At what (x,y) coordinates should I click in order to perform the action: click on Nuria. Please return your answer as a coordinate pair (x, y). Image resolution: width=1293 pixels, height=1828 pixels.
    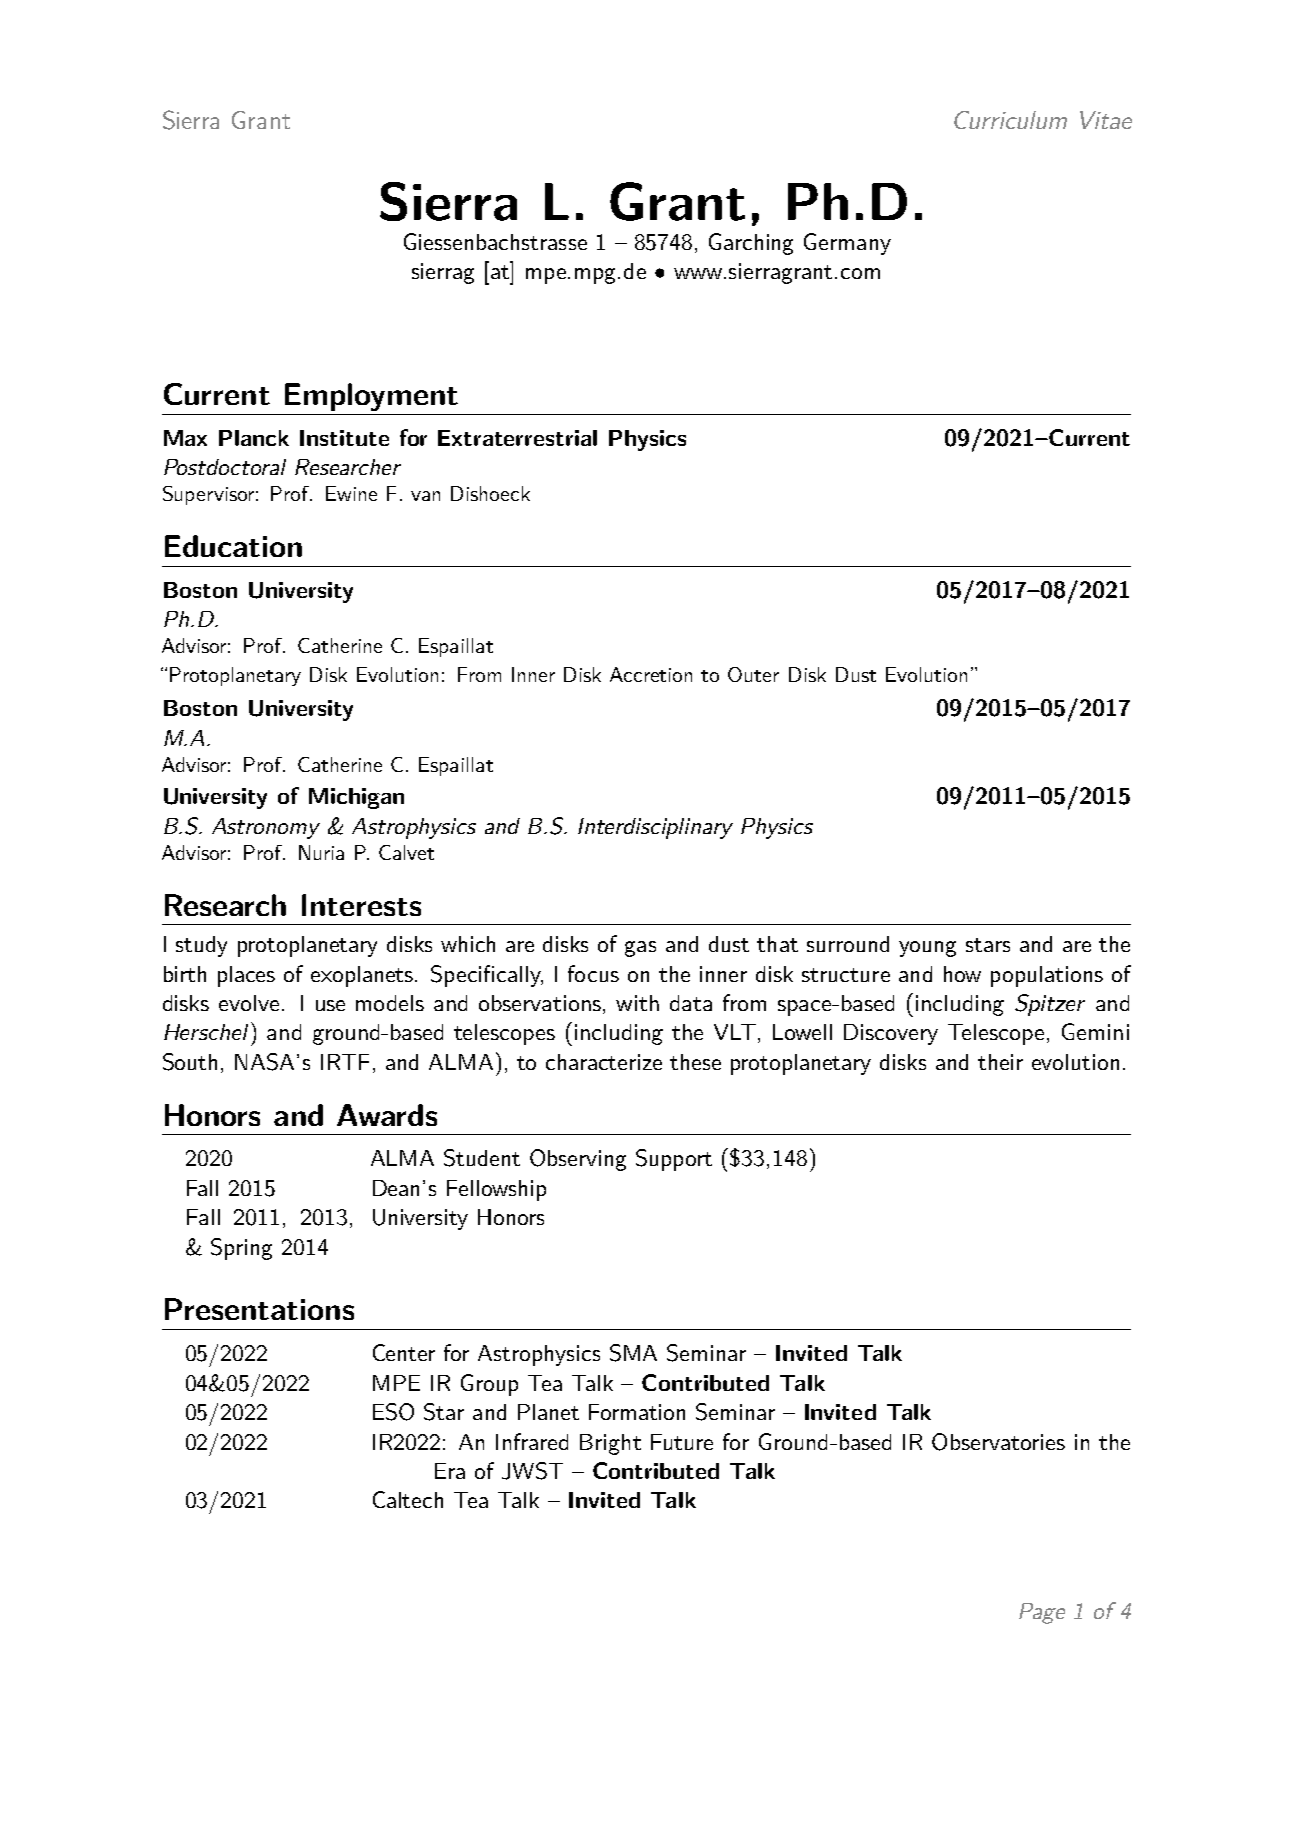
    Looking at the image, I should click on (321, 852).
